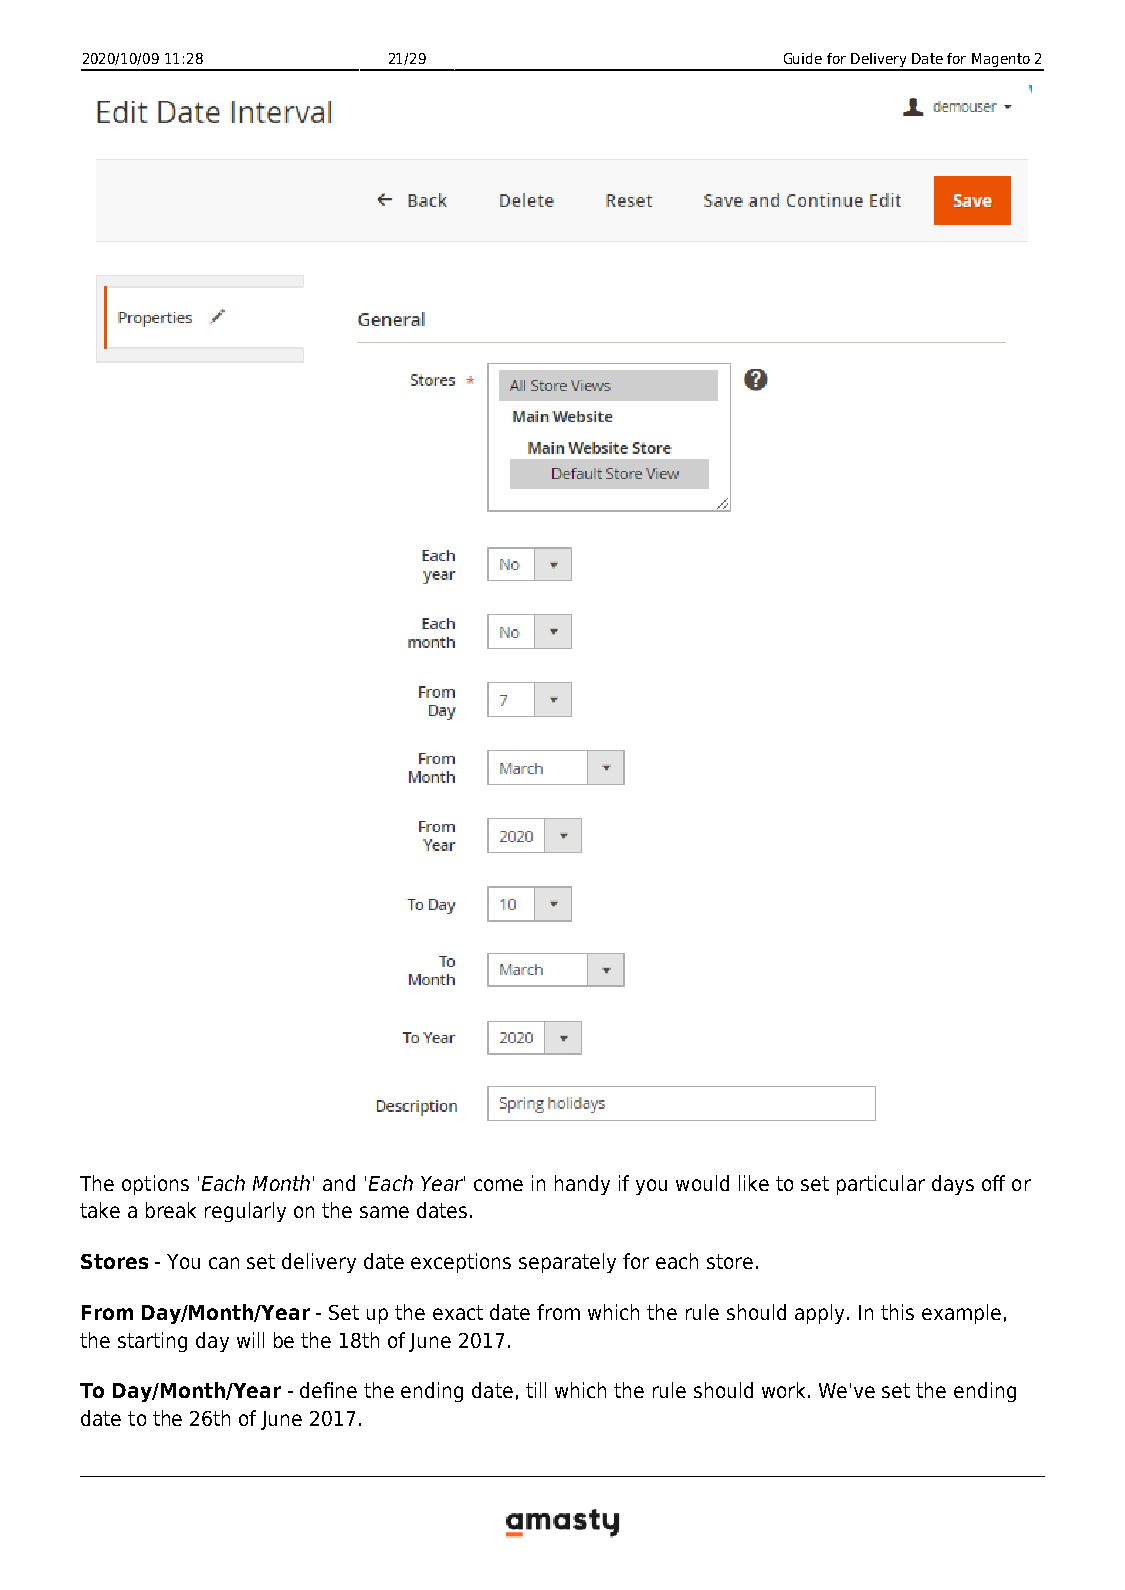 The height and width of the image is (1590, 1125). Describe the element at coordinates (897, 1312) in the image. I see `this` at that location.
